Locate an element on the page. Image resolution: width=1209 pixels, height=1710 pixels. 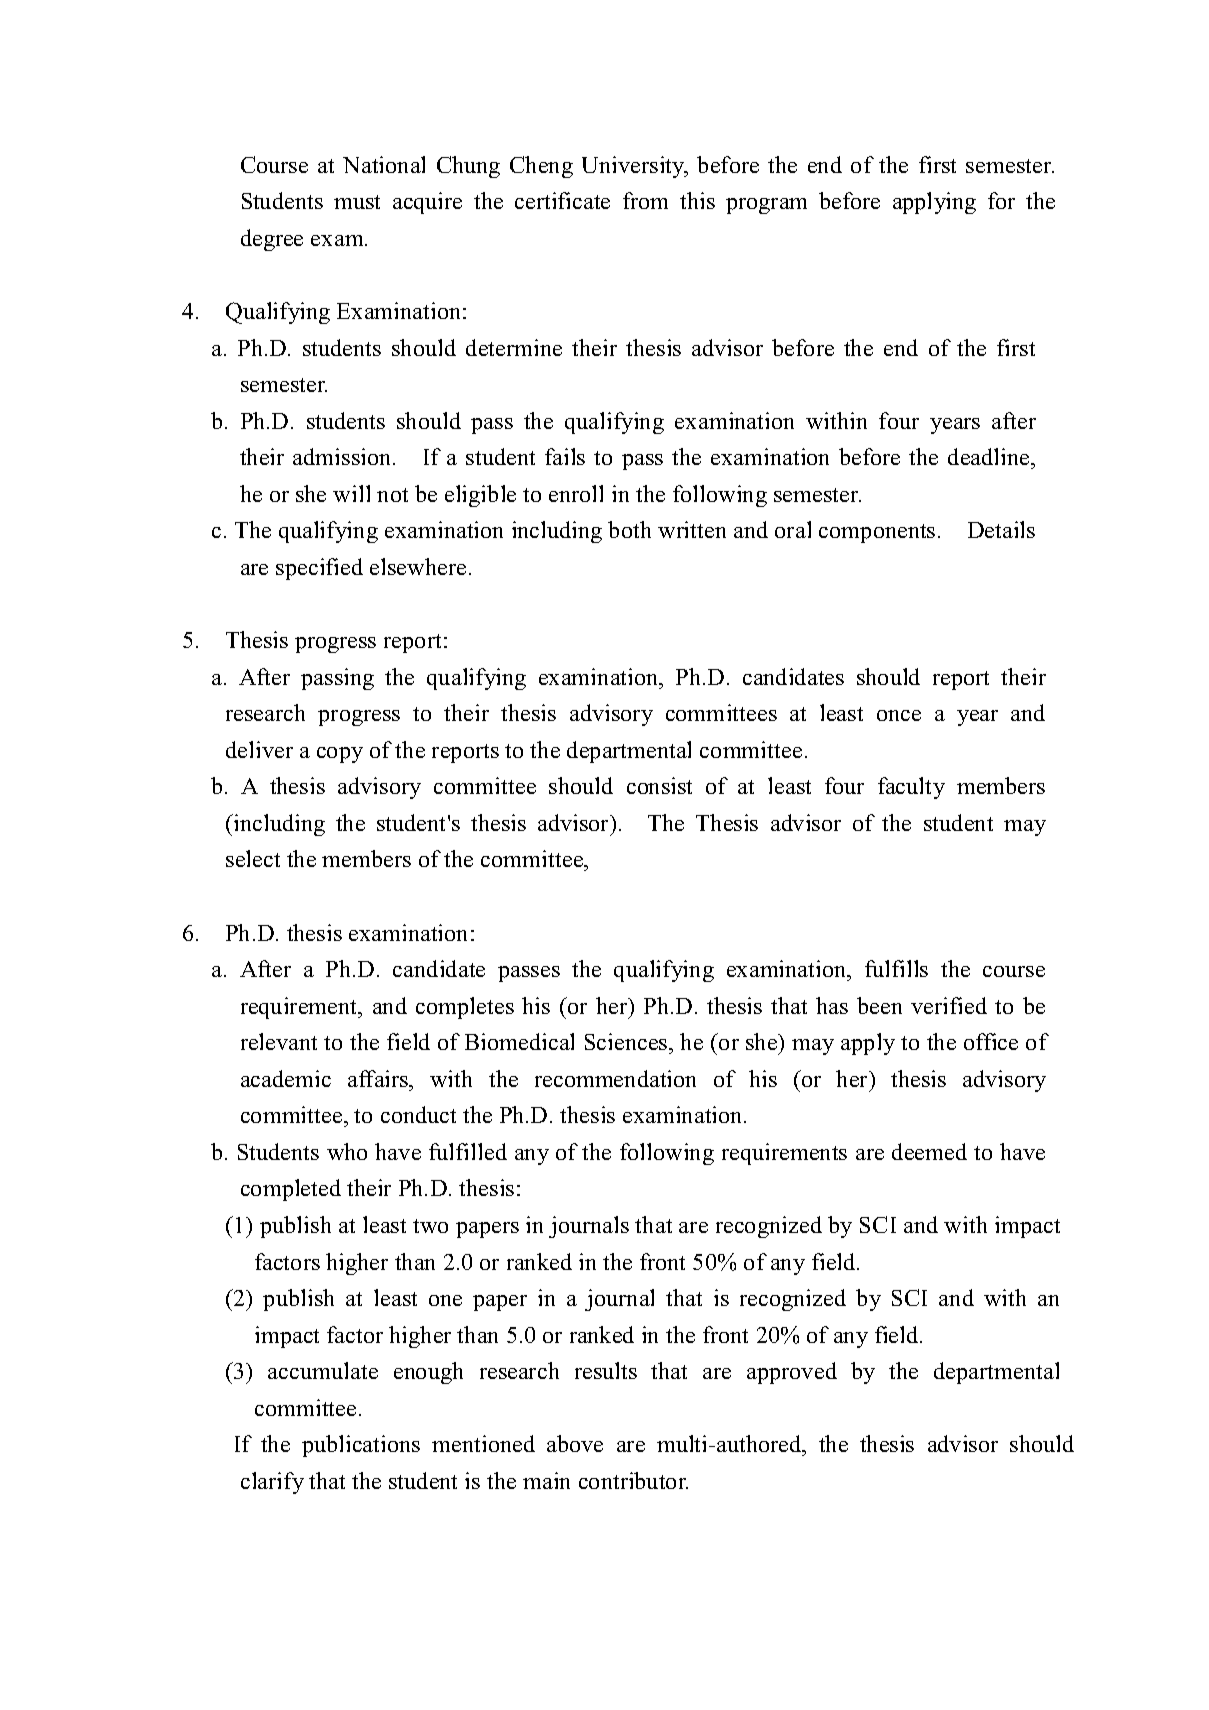
must is located at coordinates (357, 202).
